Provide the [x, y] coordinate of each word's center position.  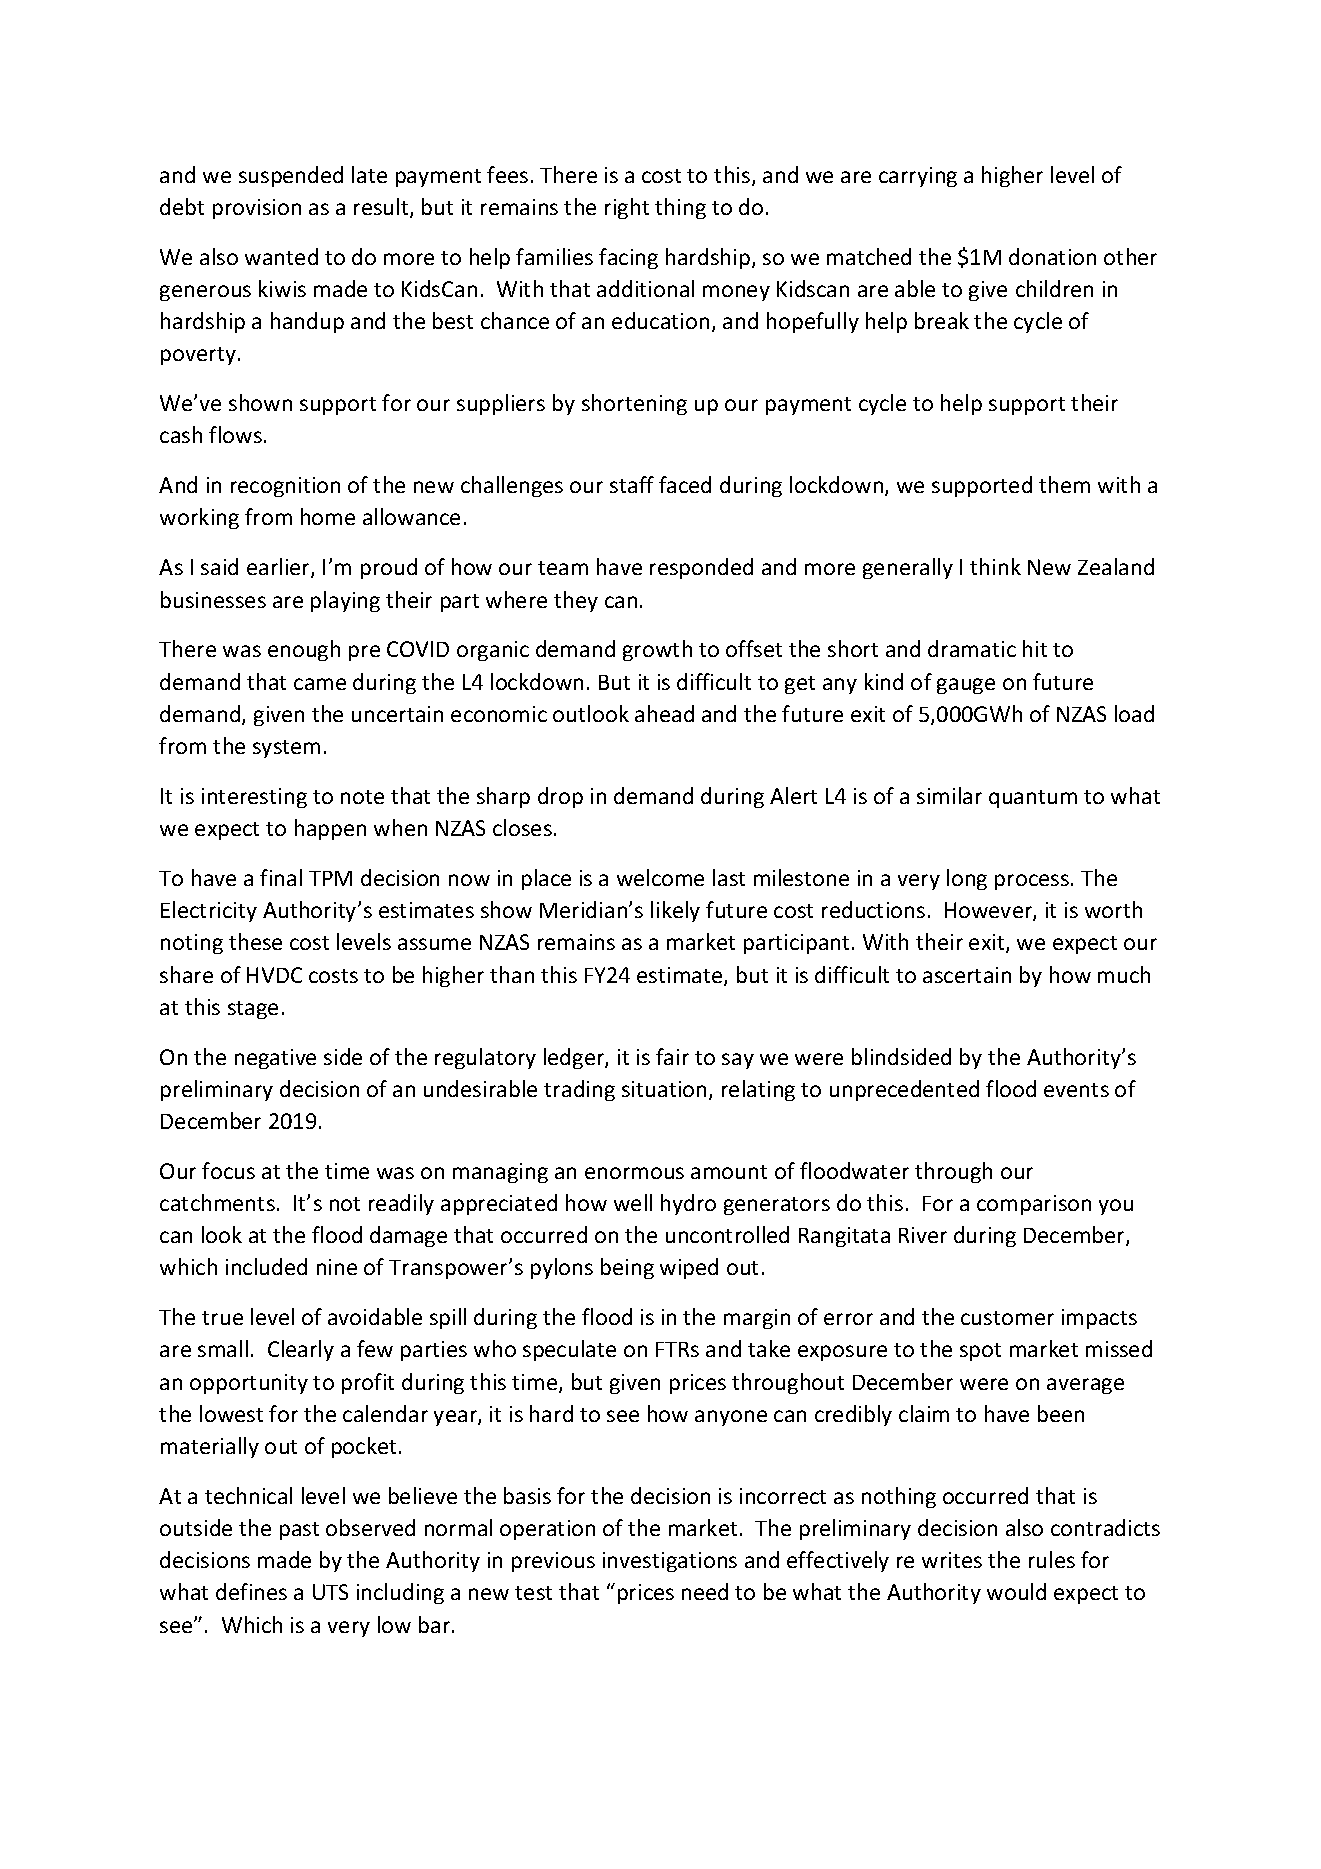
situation [664, 1089]
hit [1035, 648]
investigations [670, 1562]
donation [1052, 256]
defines [251, 1591]
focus [228, 1170]
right [627, 208]
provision [257, 209]
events [1076, 1090]
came [320, 684]
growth [657, 650]
